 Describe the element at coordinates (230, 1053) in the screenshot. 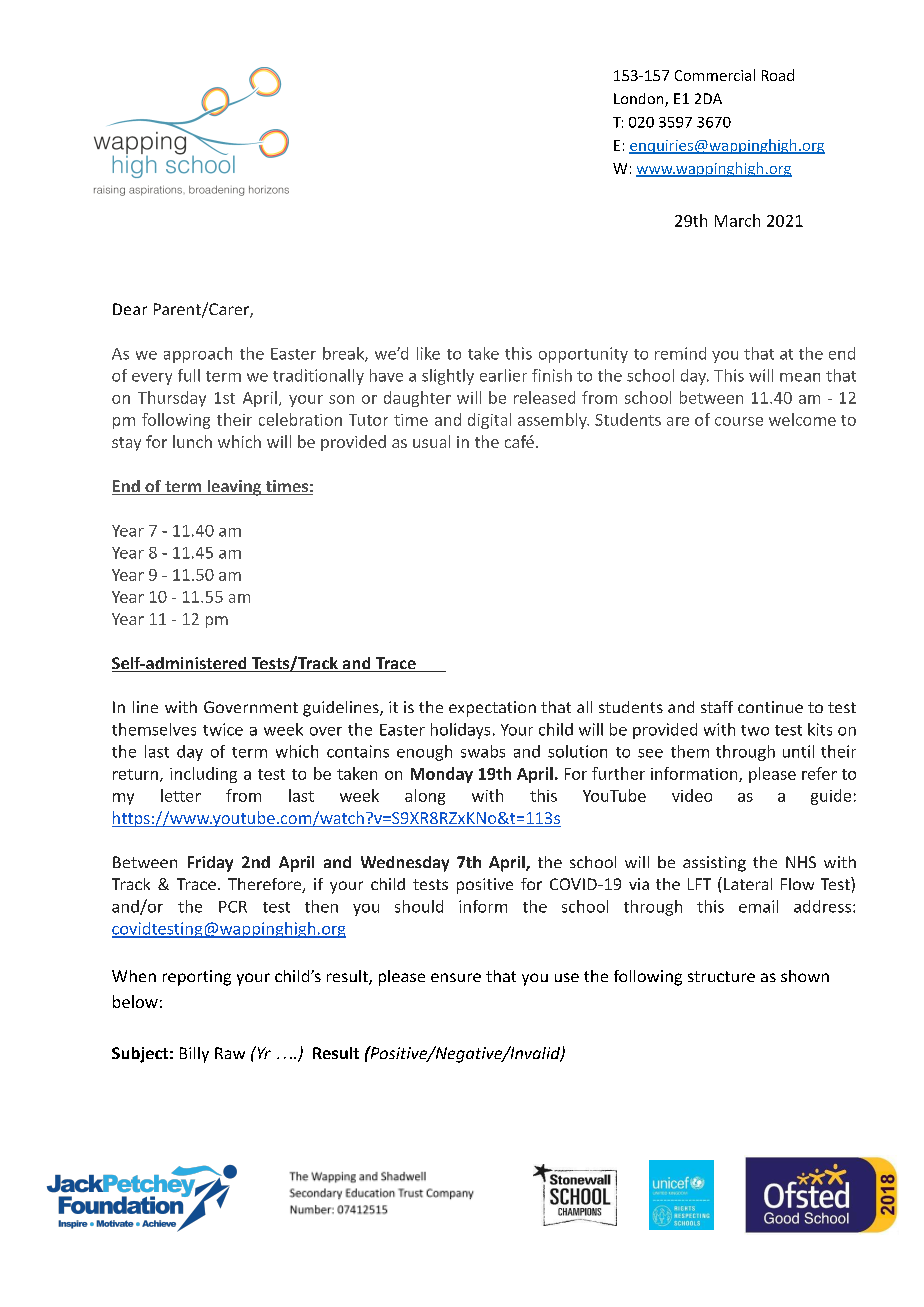

I see `Raw` at that location.
